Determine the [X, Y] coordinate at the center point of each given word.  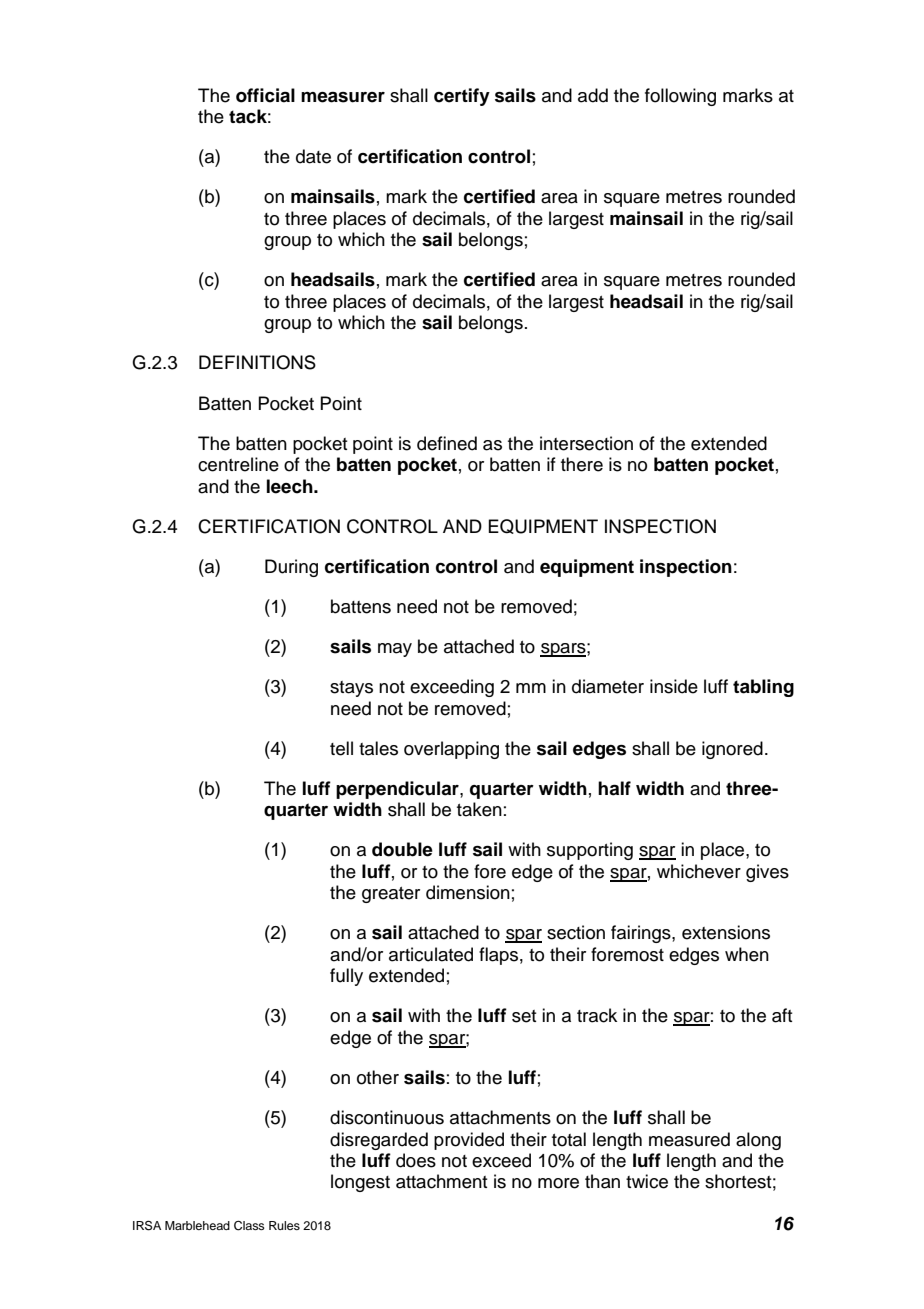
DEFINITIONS [257, 362]
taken [479, 809]
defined [447, 443]
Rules [284, 1225]
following [680, 97]
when [747, 954]
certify [462, 97]
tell [341, 748]
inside [674, 686]
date [313, 156]
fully [346, 977]
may [395, 650]
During [291, 568]
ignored [732, 750]
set [524, 1016]
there [582, 464]
